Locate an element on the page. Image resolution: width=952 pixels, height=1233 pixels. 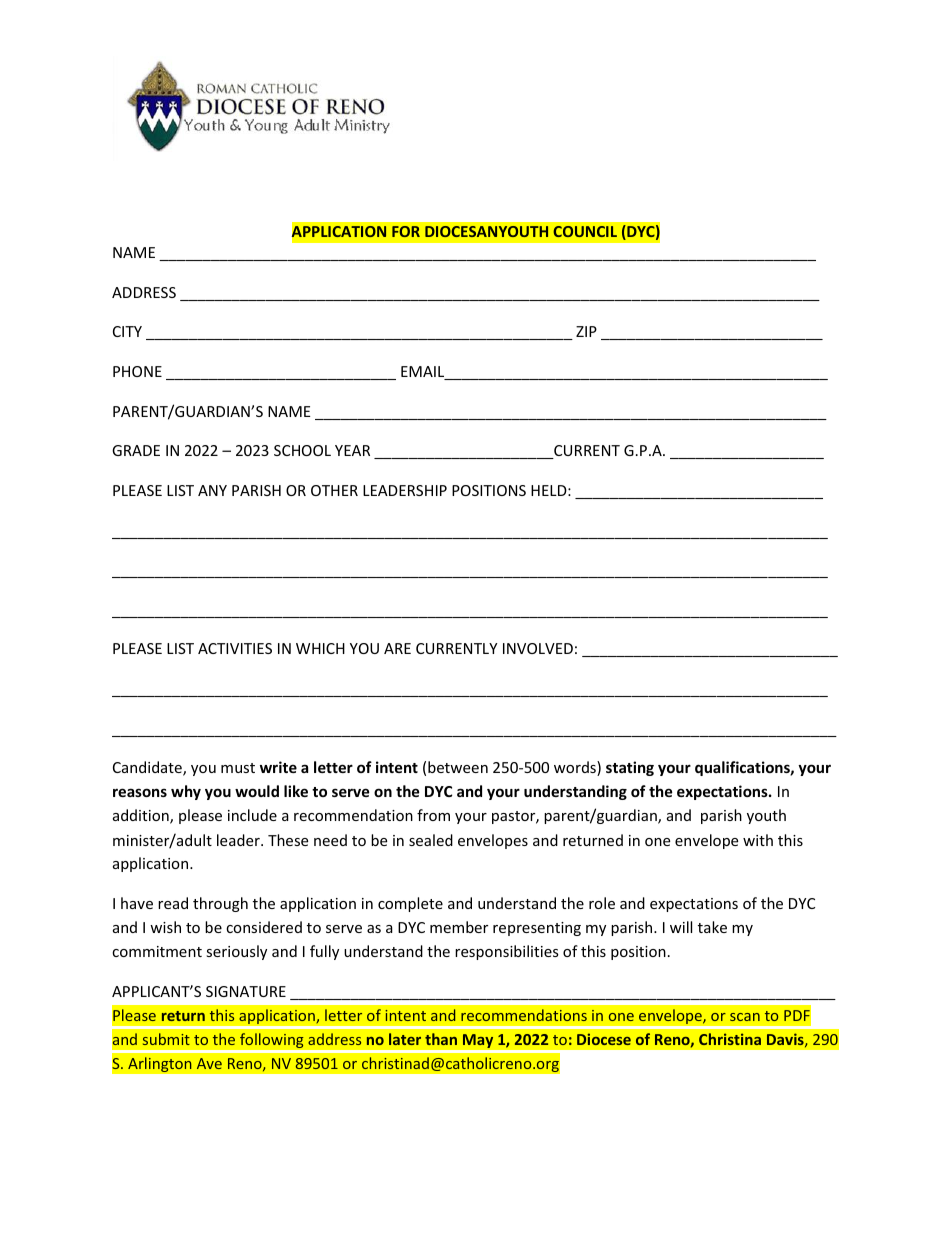
submit is located at coordinates (166, 1039).
